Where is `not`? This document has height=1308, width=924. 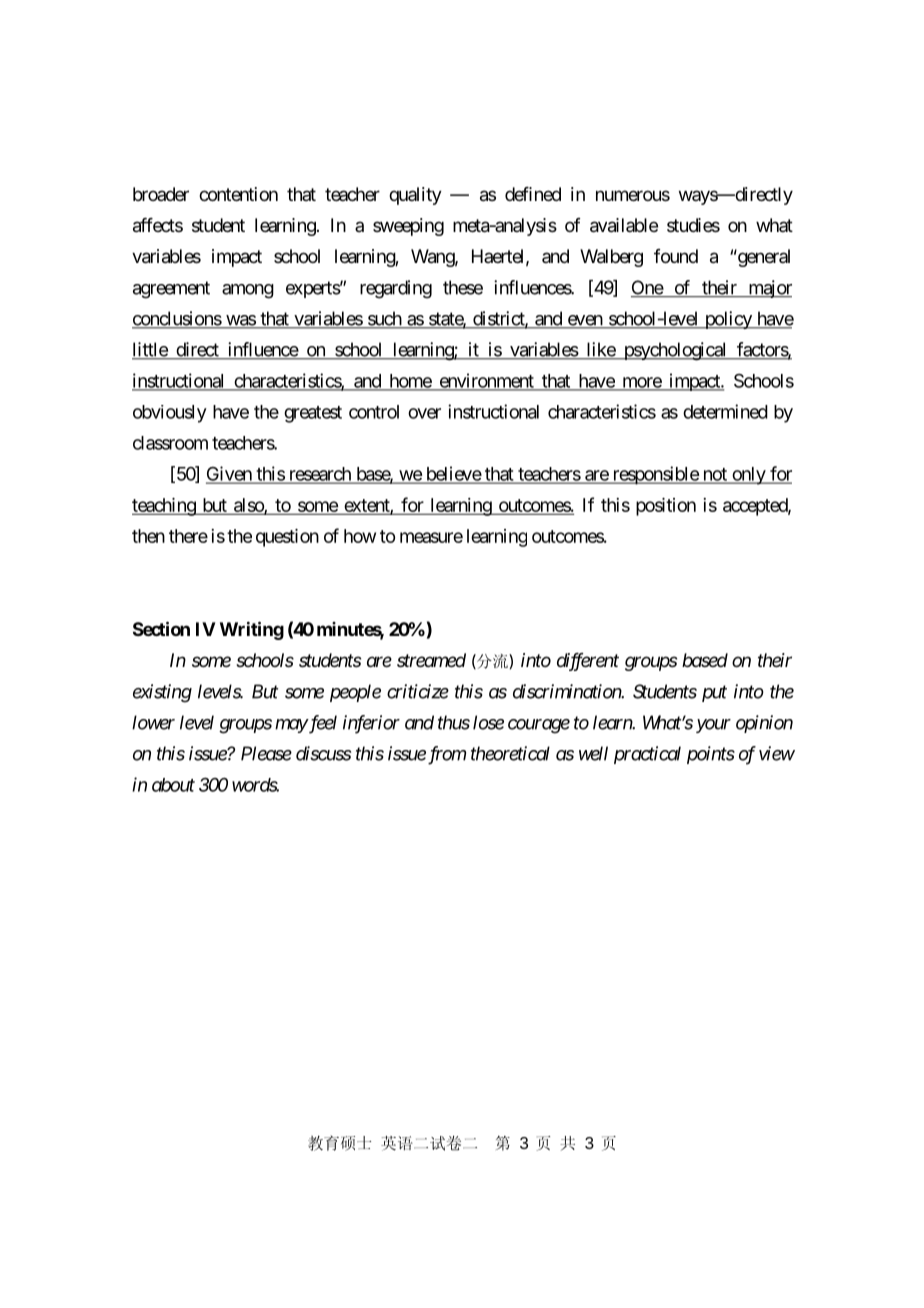
not is located at coordinates (714, 475).
